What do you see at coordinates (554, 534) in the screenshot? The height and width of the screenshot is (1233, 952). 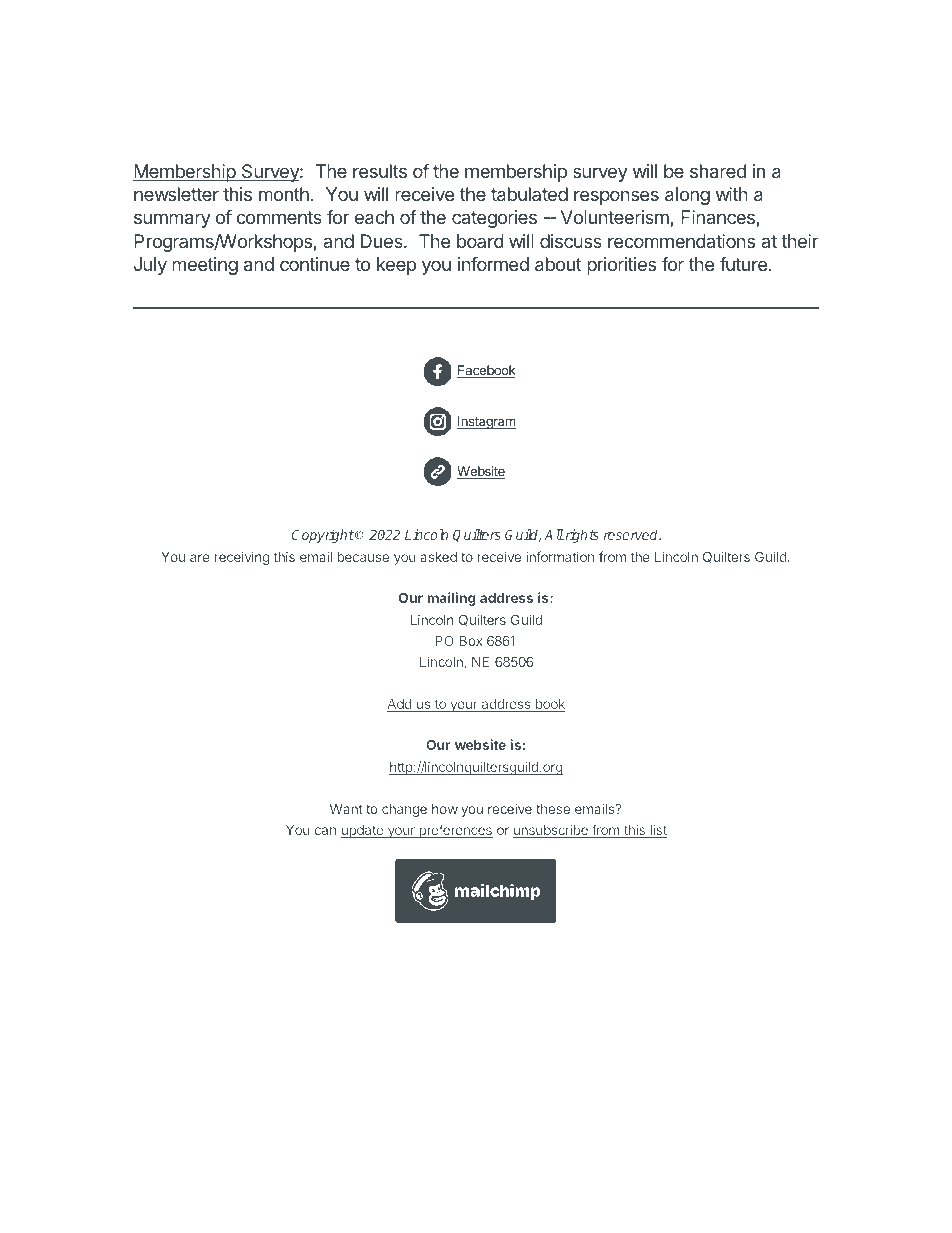 I see `All` at bounding box center [554, 534].
